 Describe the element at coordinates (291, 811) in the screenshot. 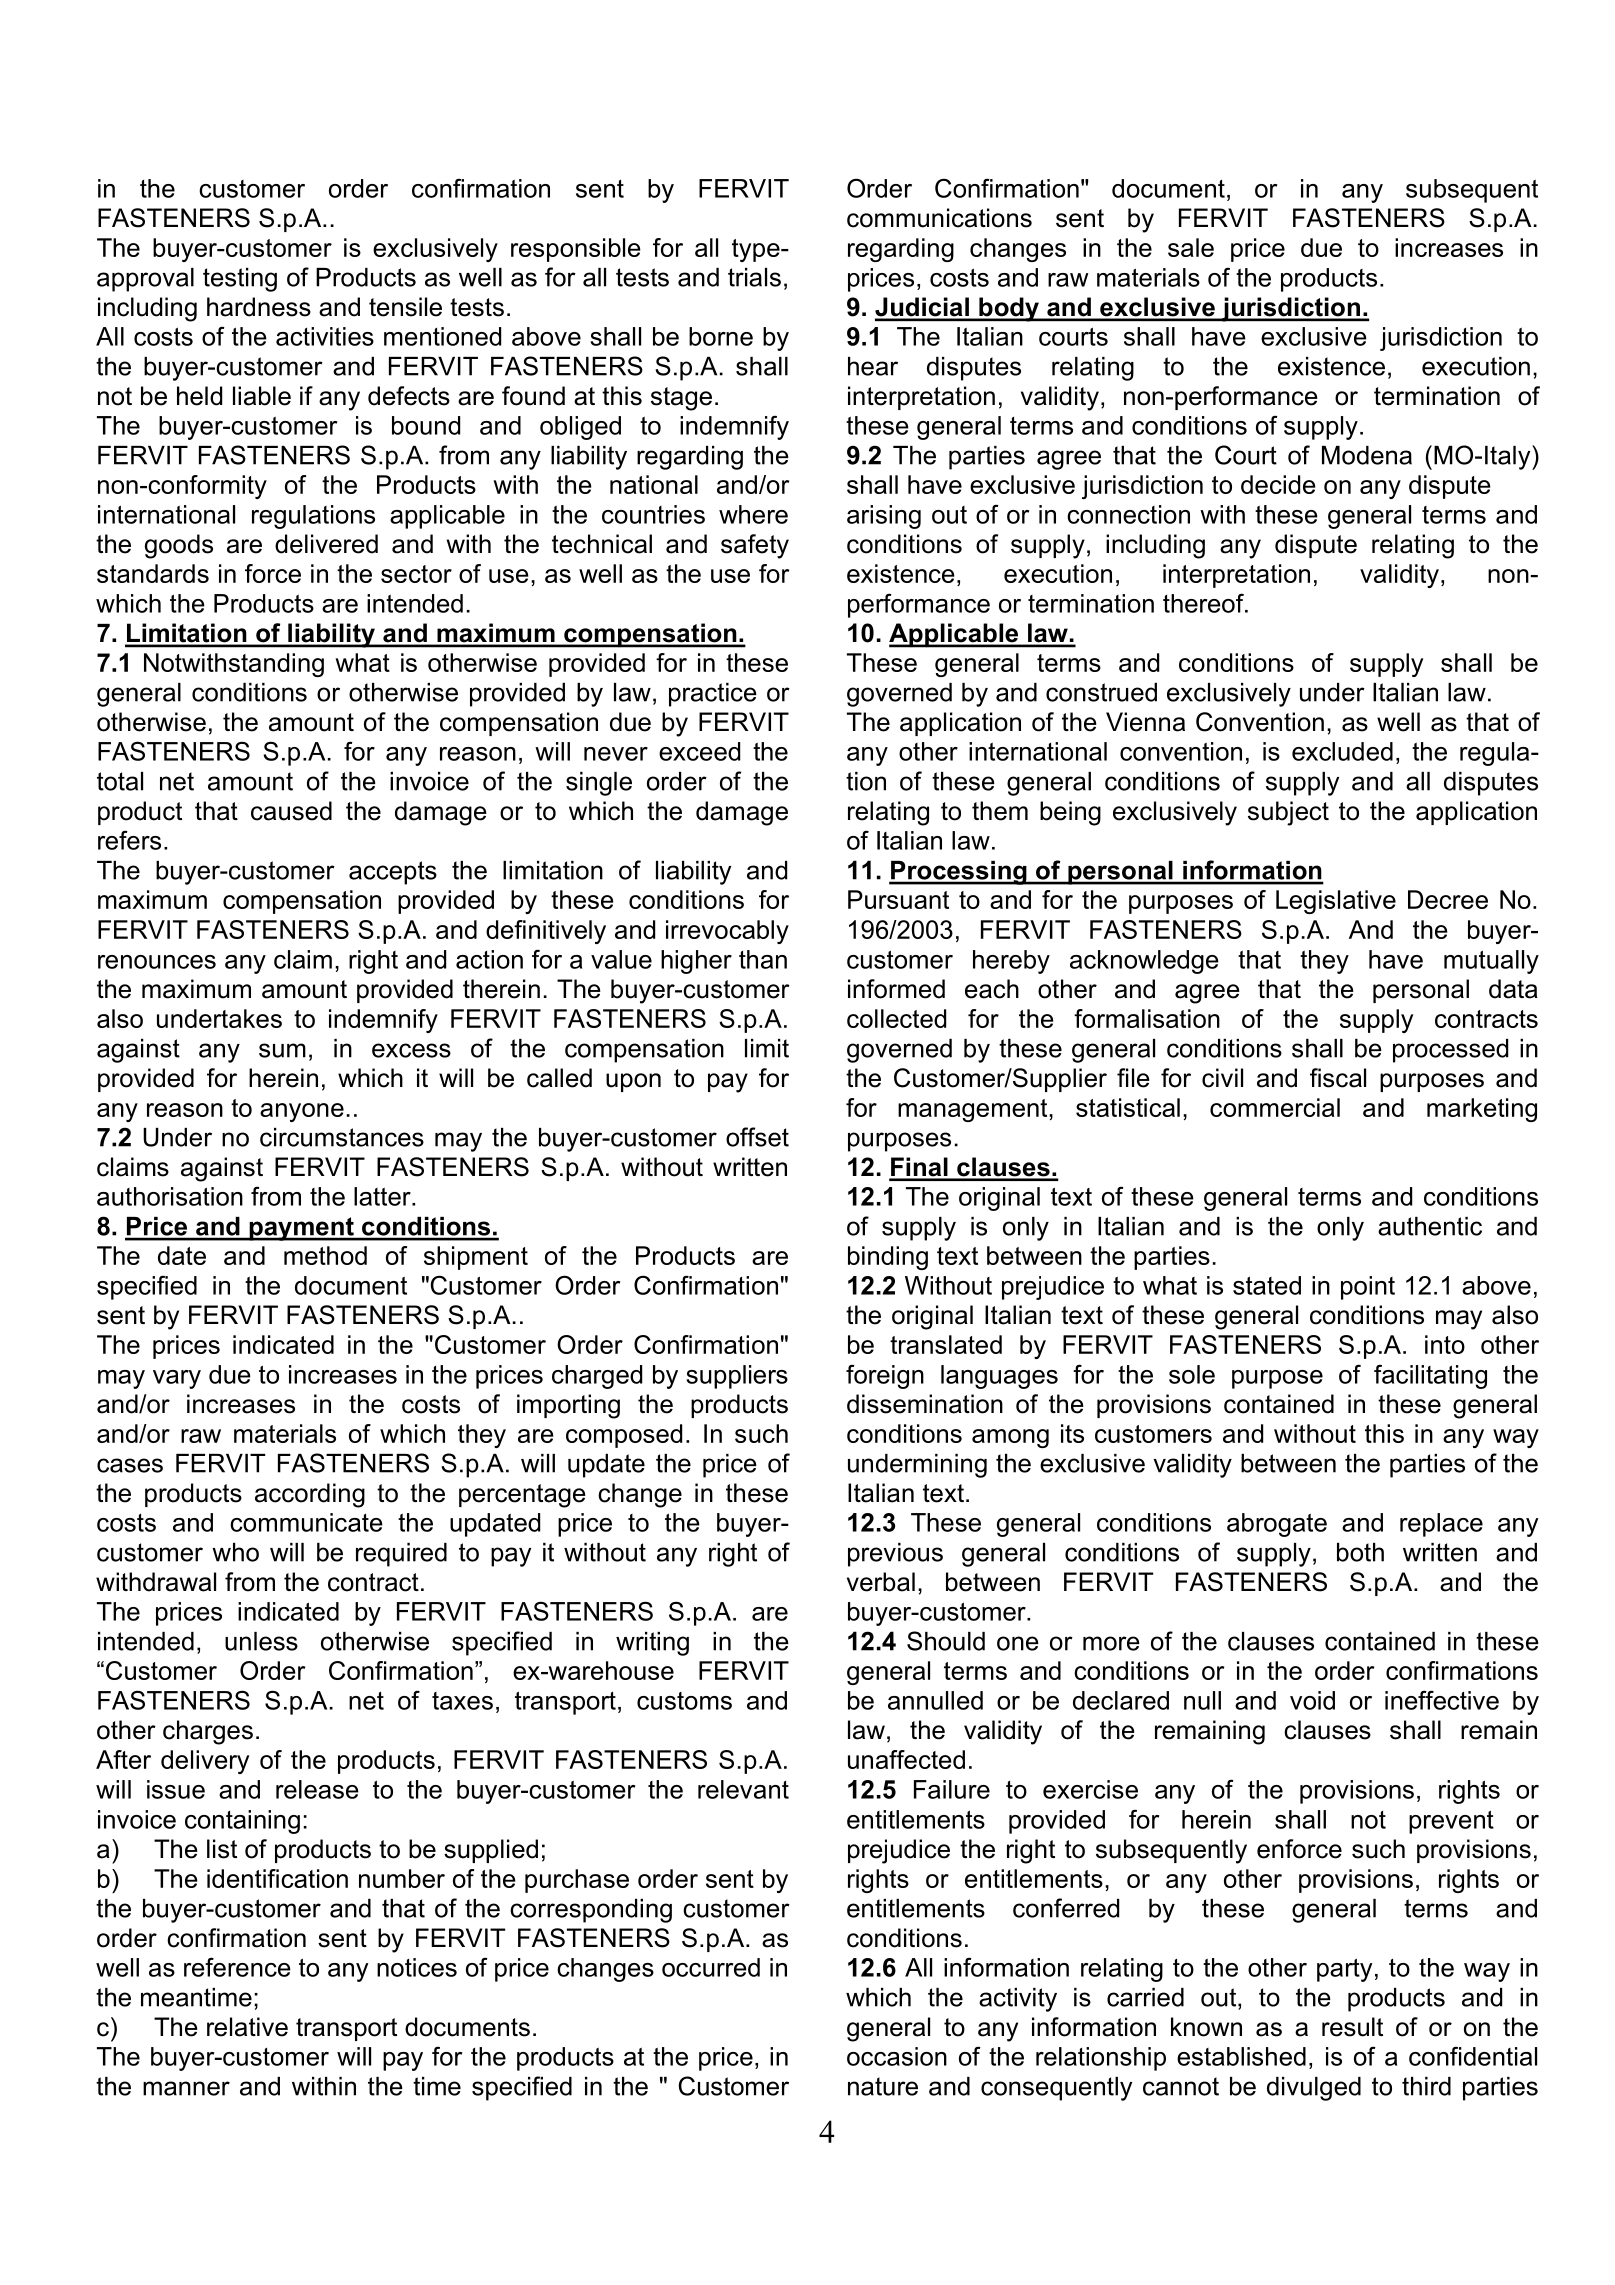

I see `caused` at that location.
